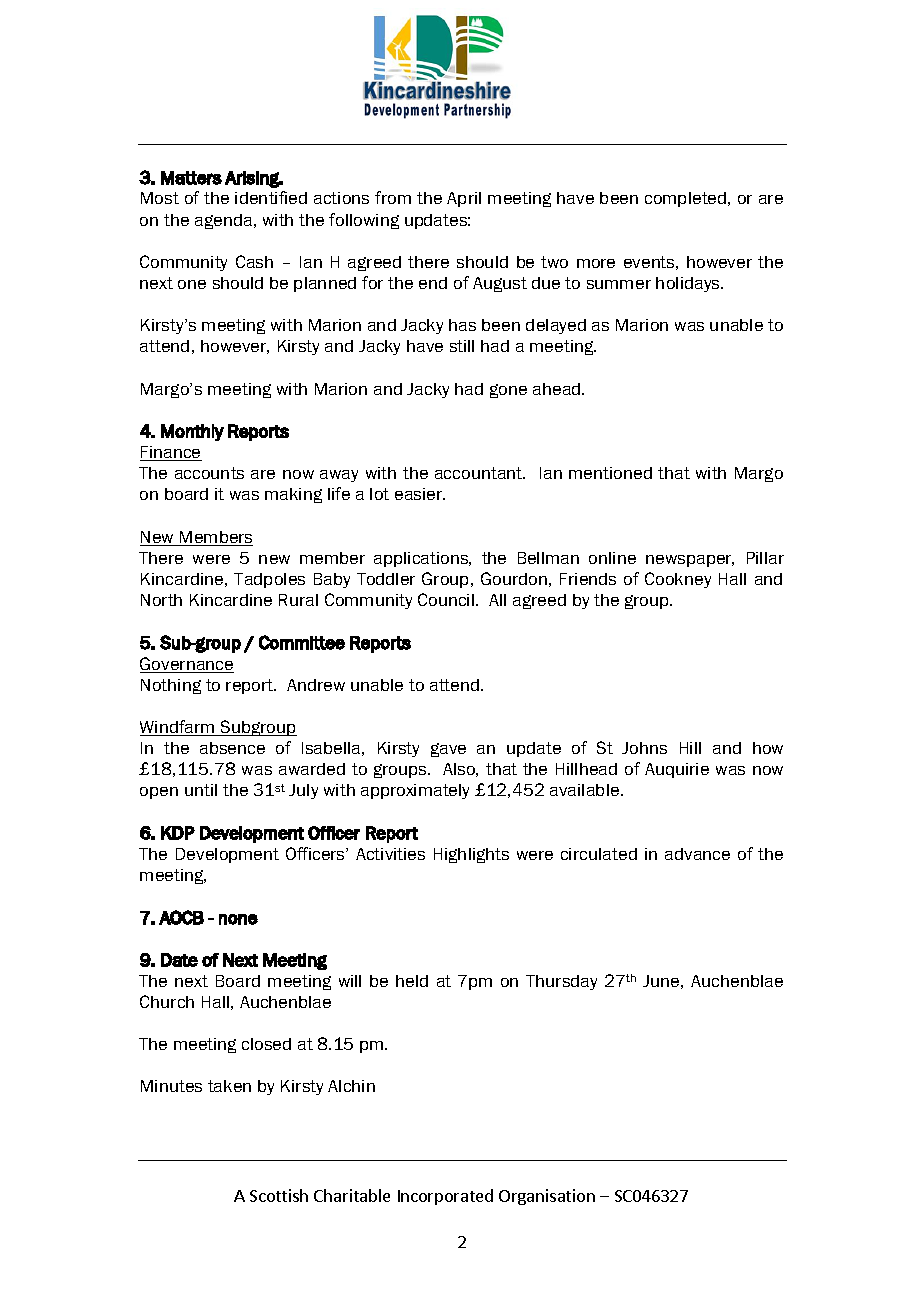 This document has height=1308, width=924. I want to click on completed, so click(687, 199).
